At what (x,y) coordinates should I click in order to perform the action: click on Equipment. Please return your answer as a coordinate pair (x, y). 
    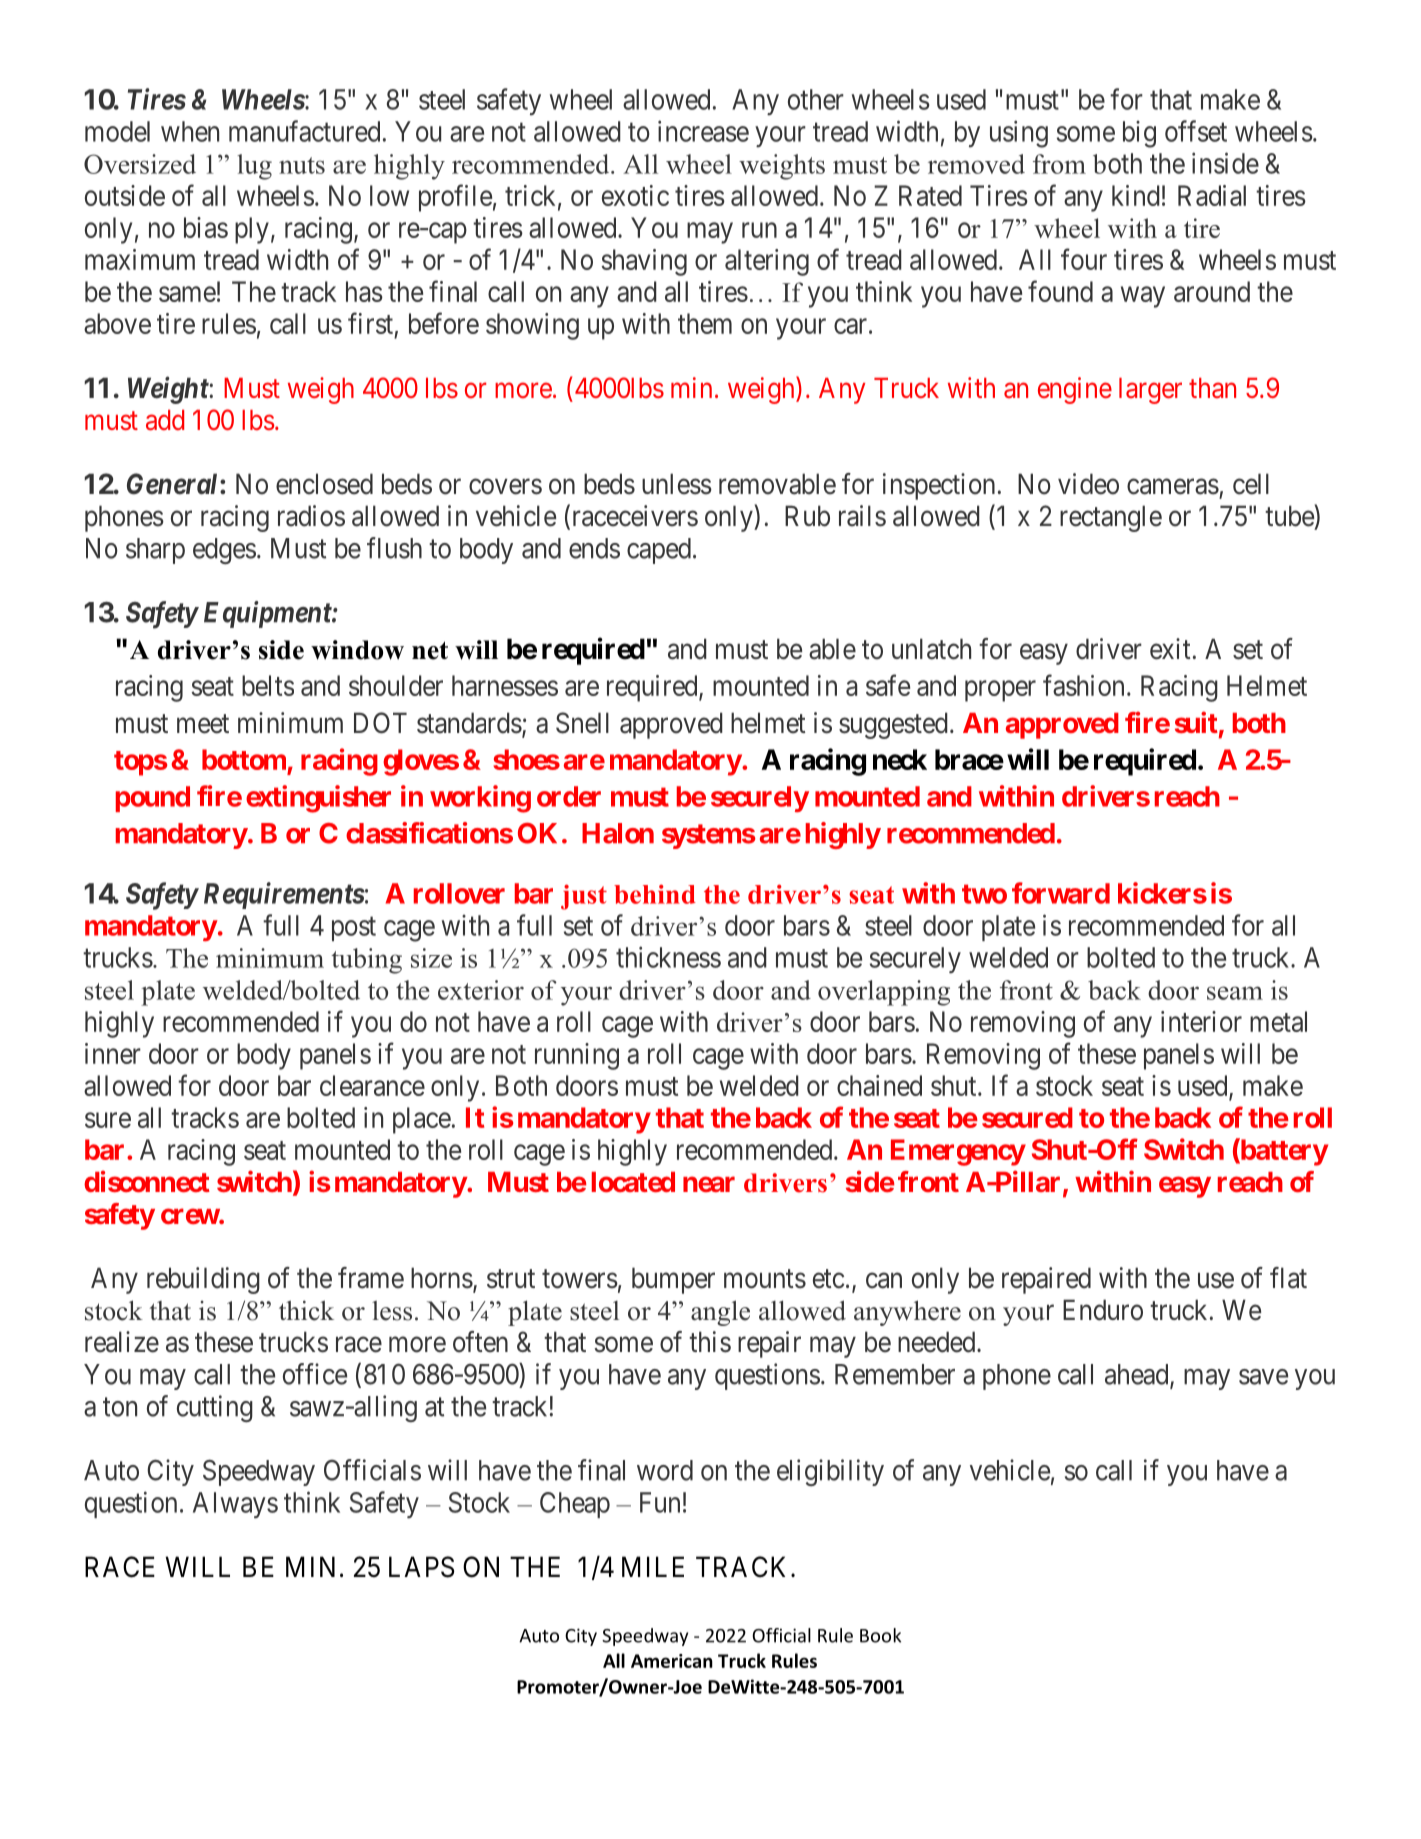
    Looking at the image, I should click on (268, 614).
